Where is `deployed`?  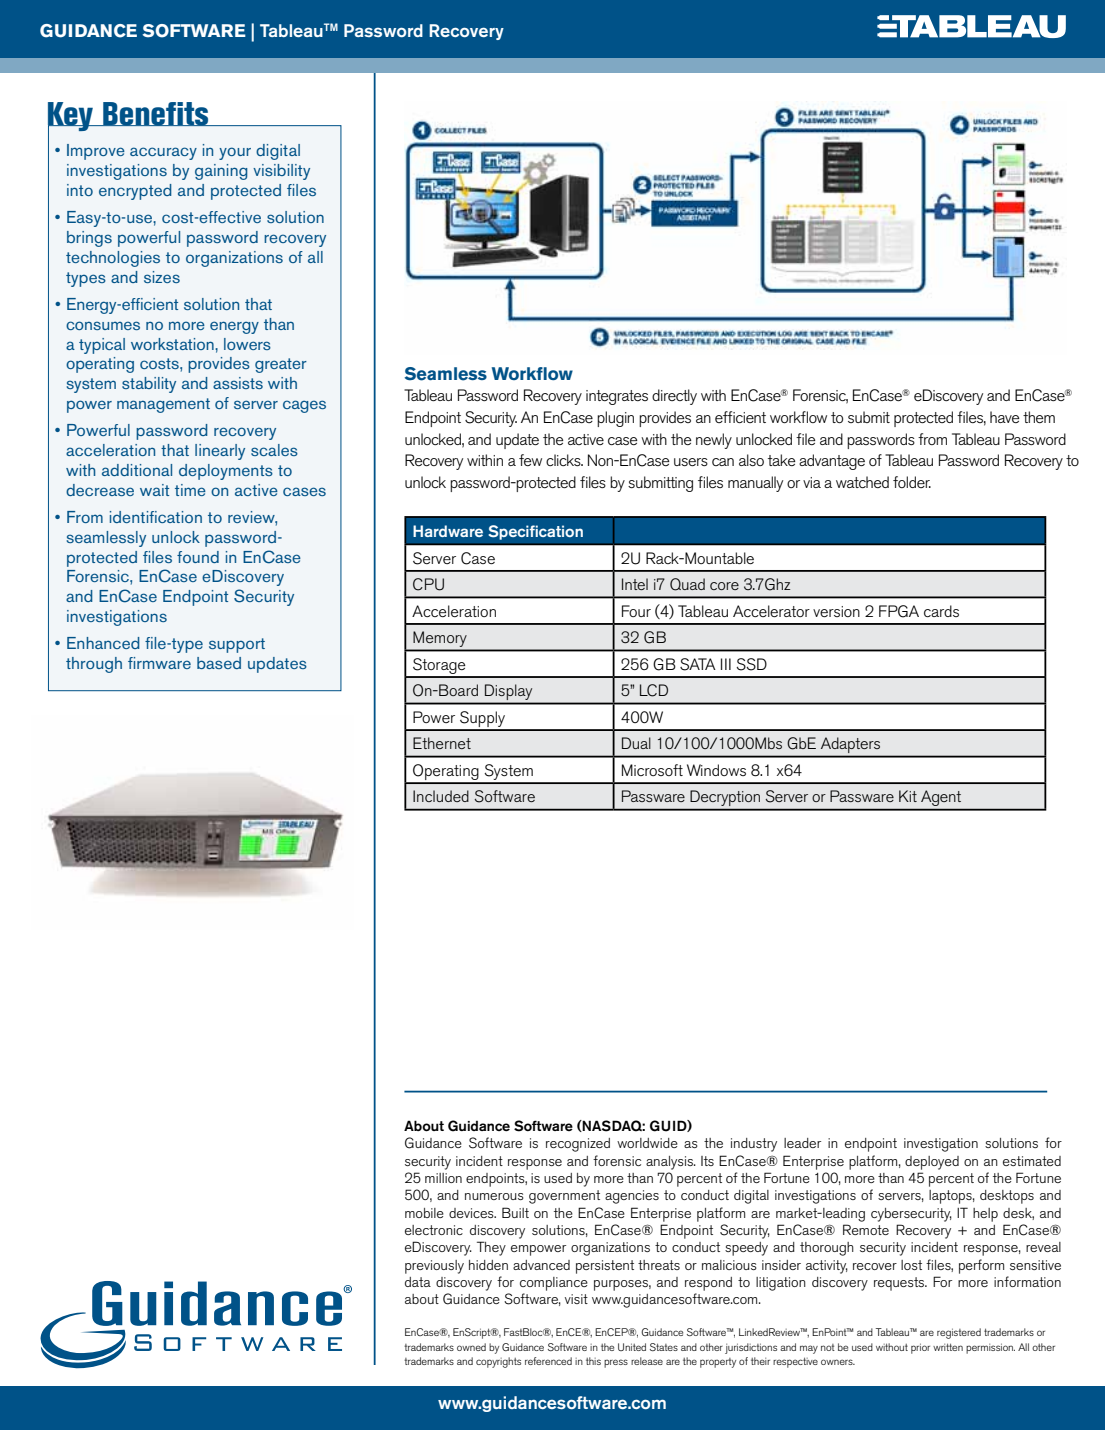
deployed is located at coordinates (932, 1163).
